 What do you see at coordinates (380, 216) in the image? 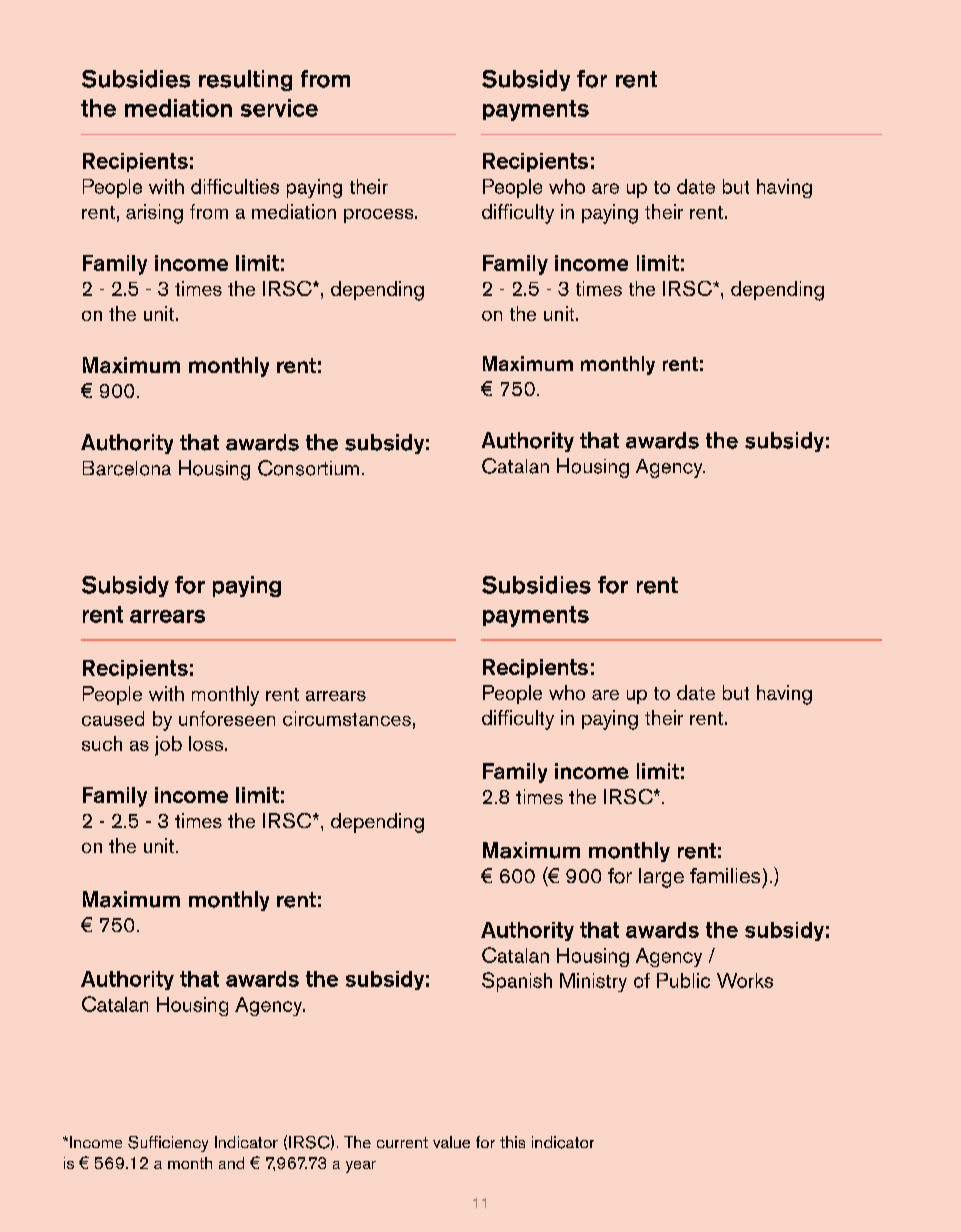
I see `process` at bounding box center [380, 216].
